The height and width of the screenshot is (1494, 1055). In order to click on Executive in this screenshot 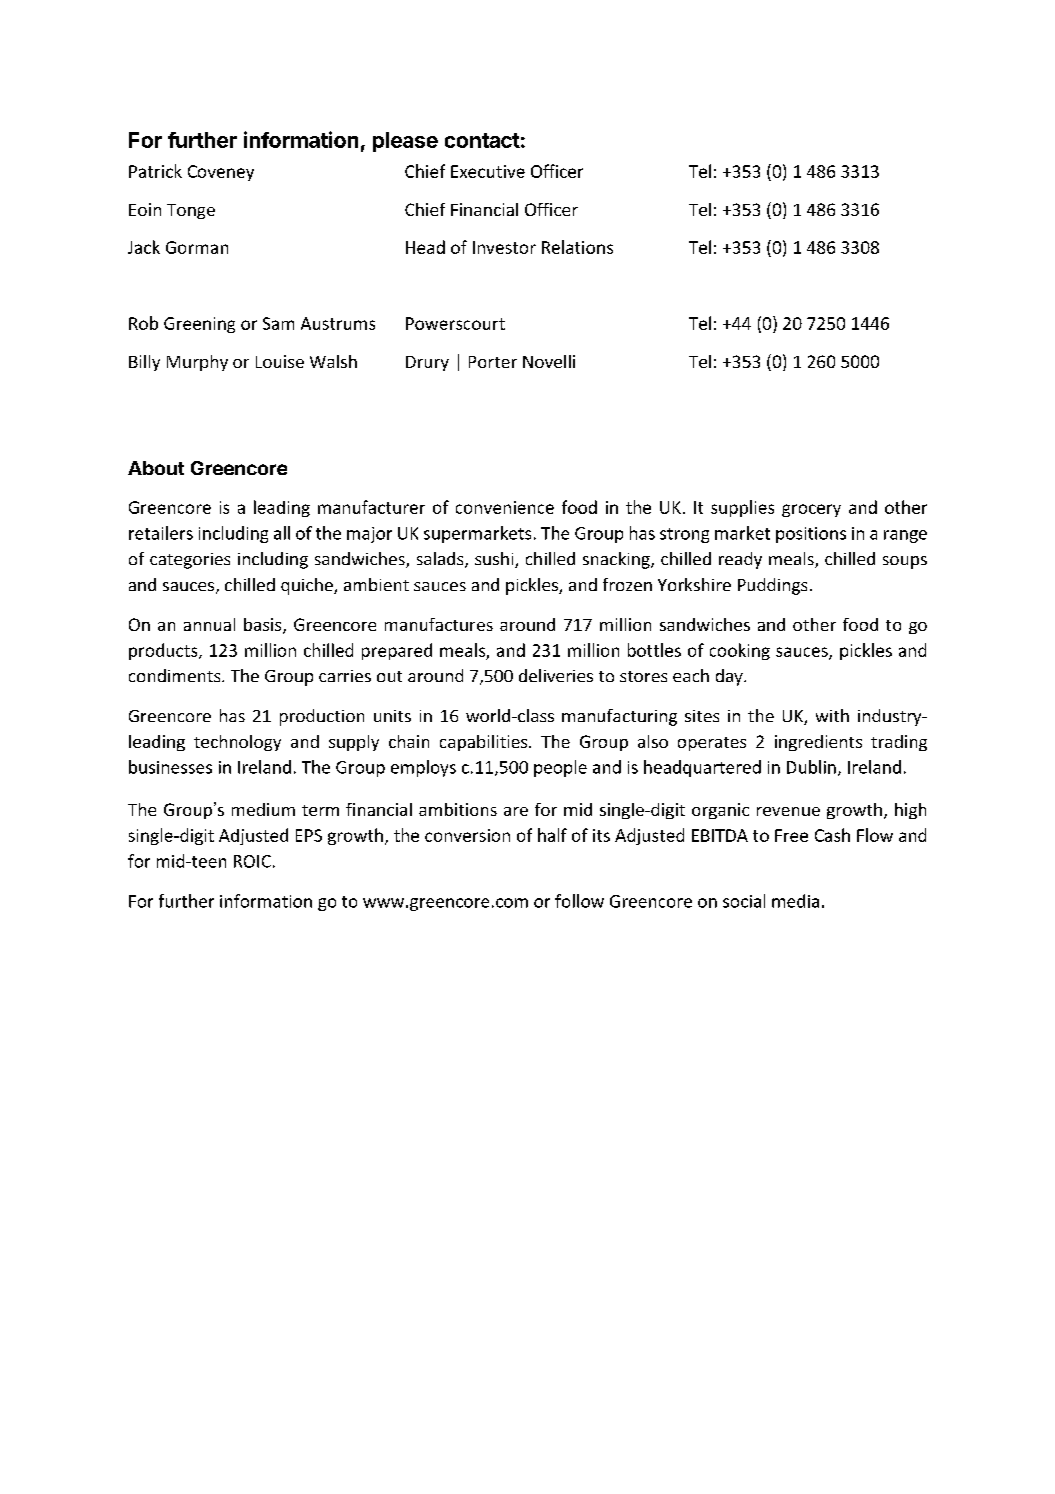, I will do `click(488, 171)`.
